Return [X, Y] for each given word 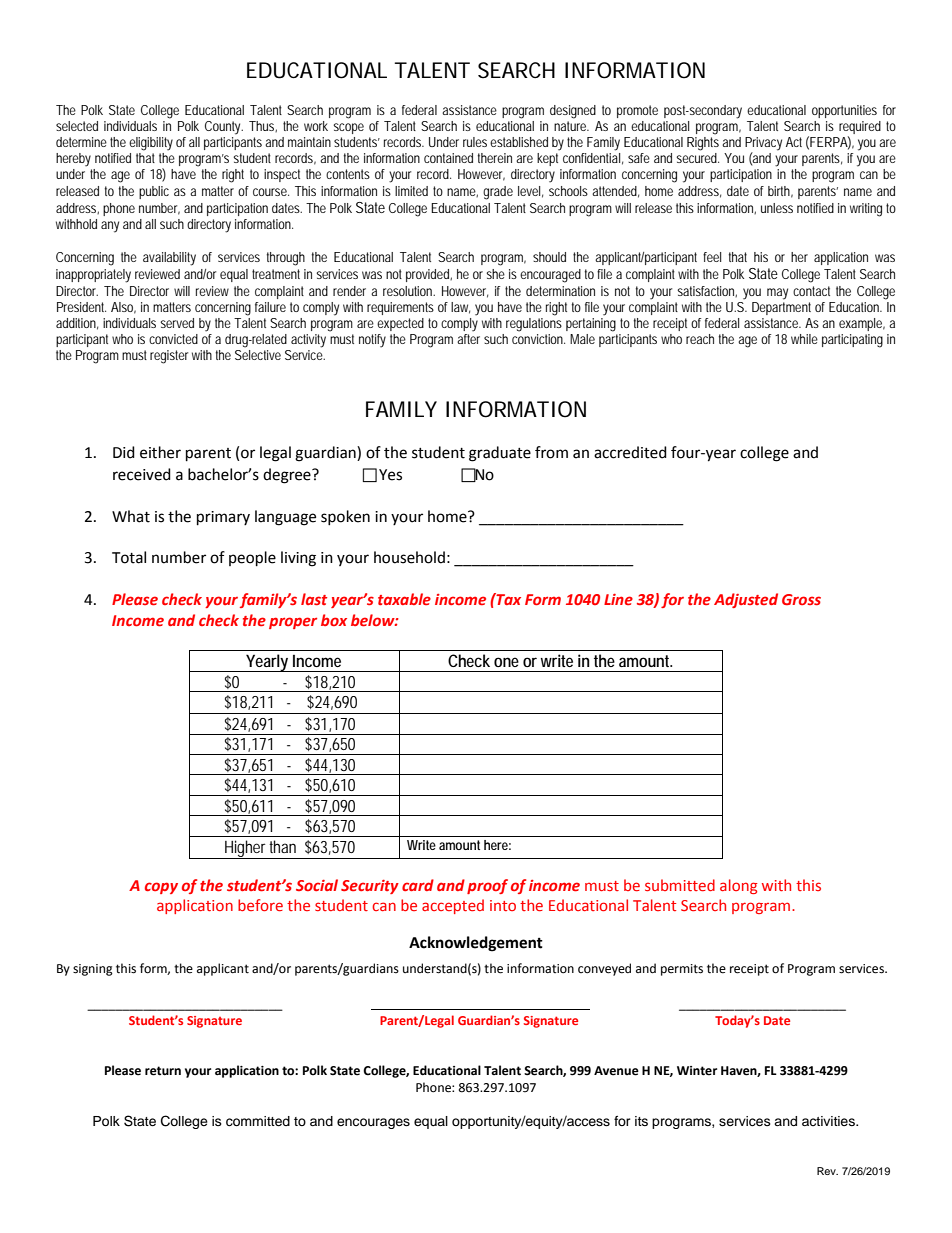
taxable [404, 599]
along [739, 886]
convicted [173, 339]
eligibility [151, 144]
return [163, 1071]
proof [487, 886]
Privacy [763, 145]
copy [161, 888]
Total [129, 557]
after [468, 337]
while [804, 339]
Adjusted [746, 600]
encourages [373, 1123]
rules [475, 142]
